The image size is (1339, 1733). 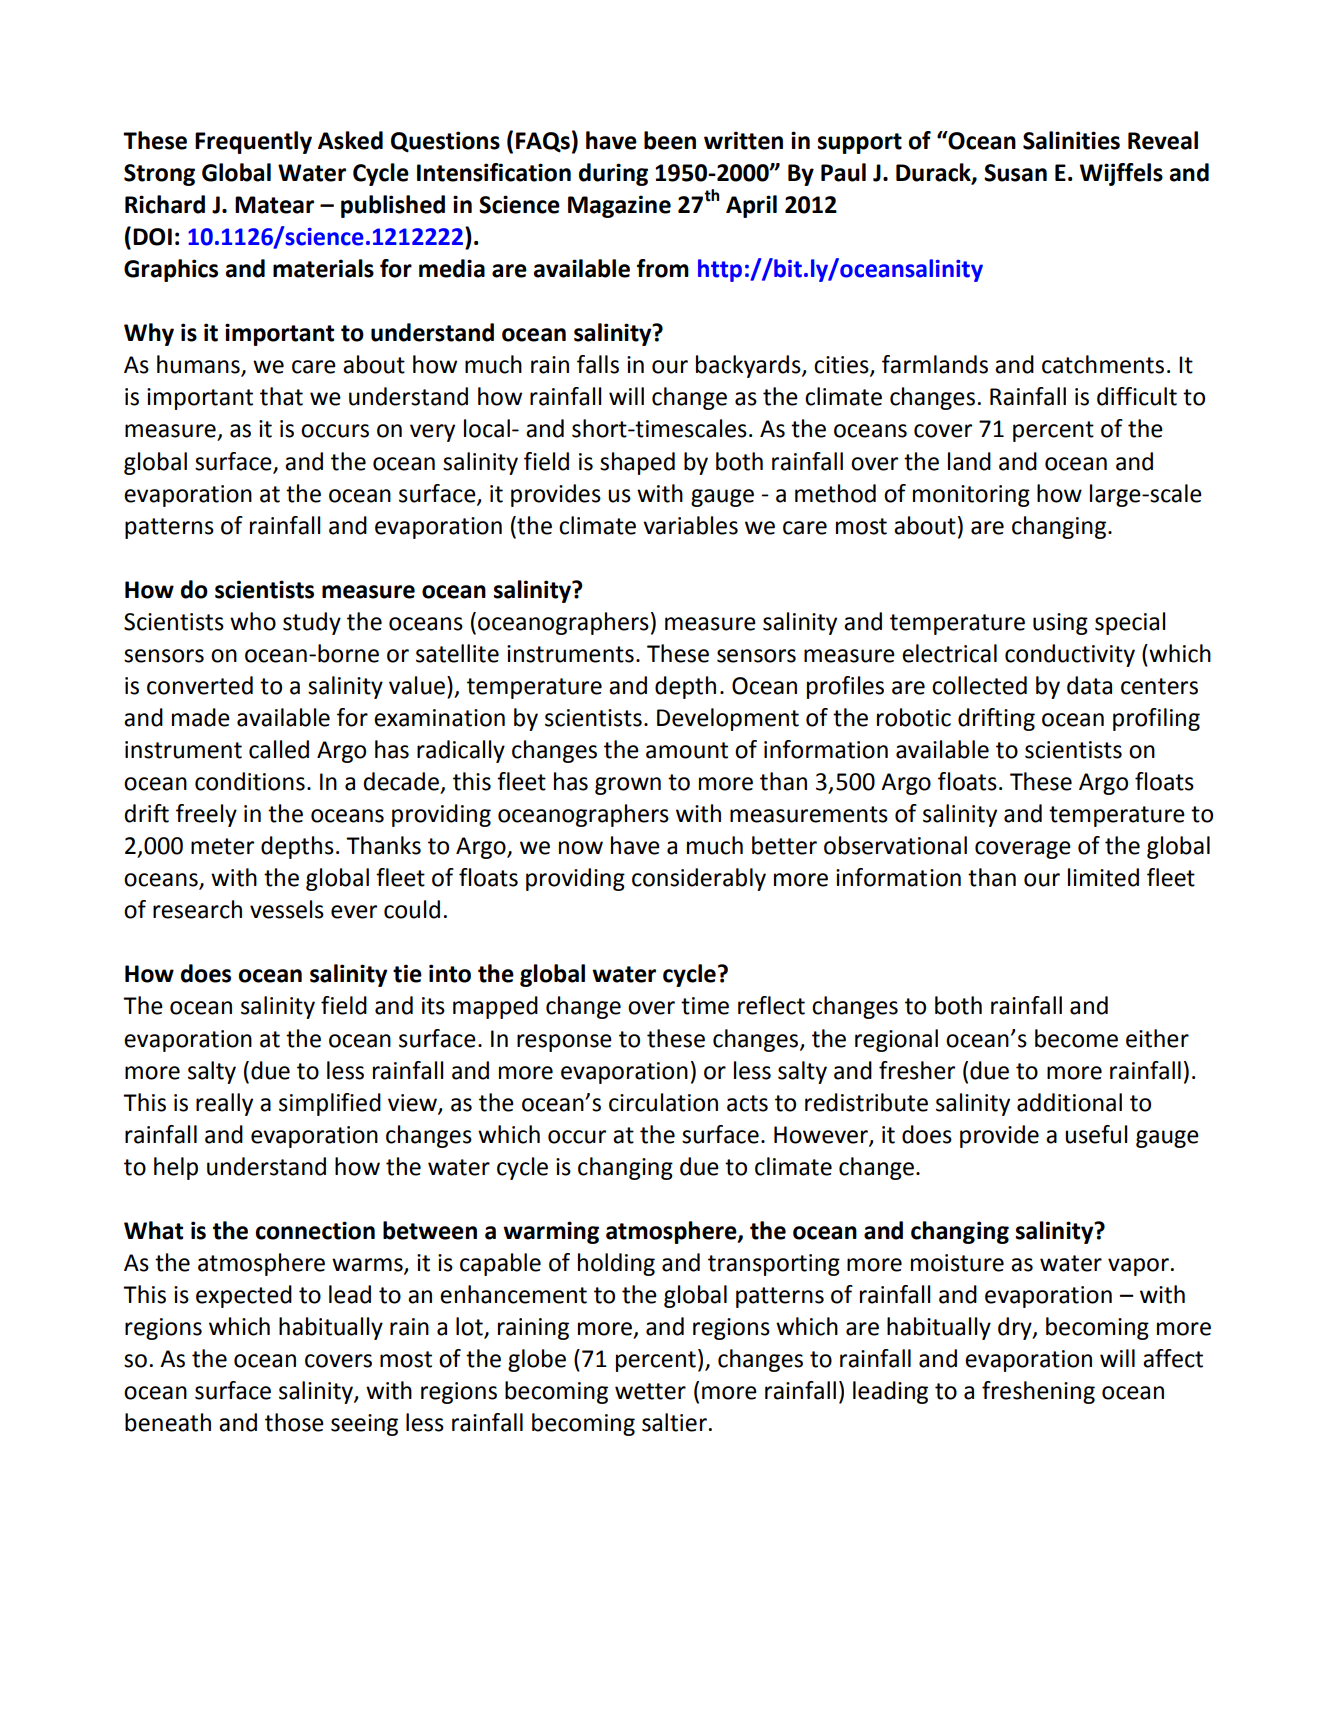 I want to click on vessels, so click(x=287, y=909).
